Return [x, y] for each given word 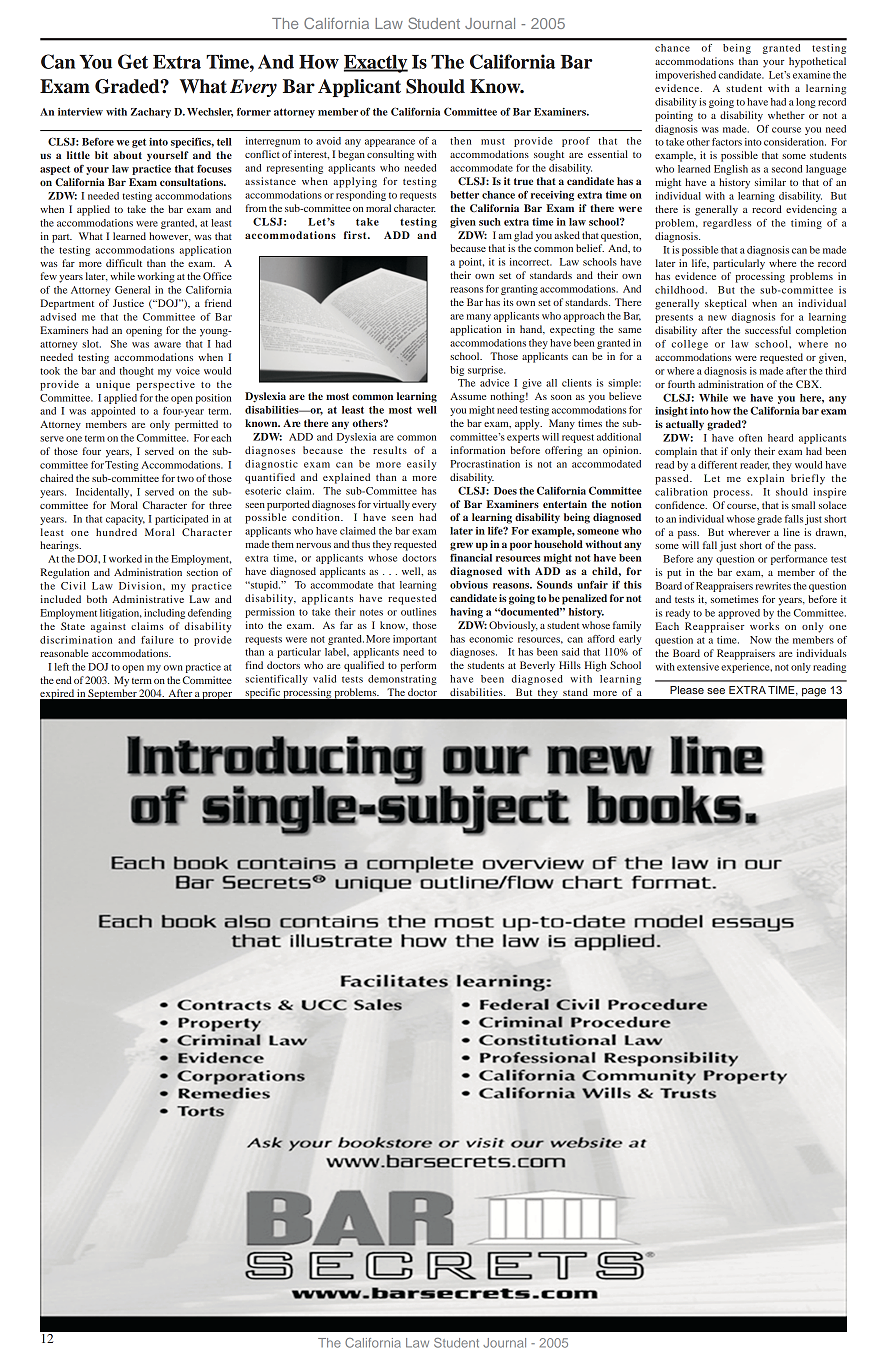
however [170, 236]
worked [125, 559]
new [717, 318]
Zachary [151, 113]
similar [770, 182]
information [478, 450]
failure [157, 640]
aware [167, 345]
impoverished [686, 76]
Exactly [376, 64]
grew [461, 546]
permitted [196, 425]
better [464, 195]
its [508, 302]
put [674, 574]
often [750, 438]
